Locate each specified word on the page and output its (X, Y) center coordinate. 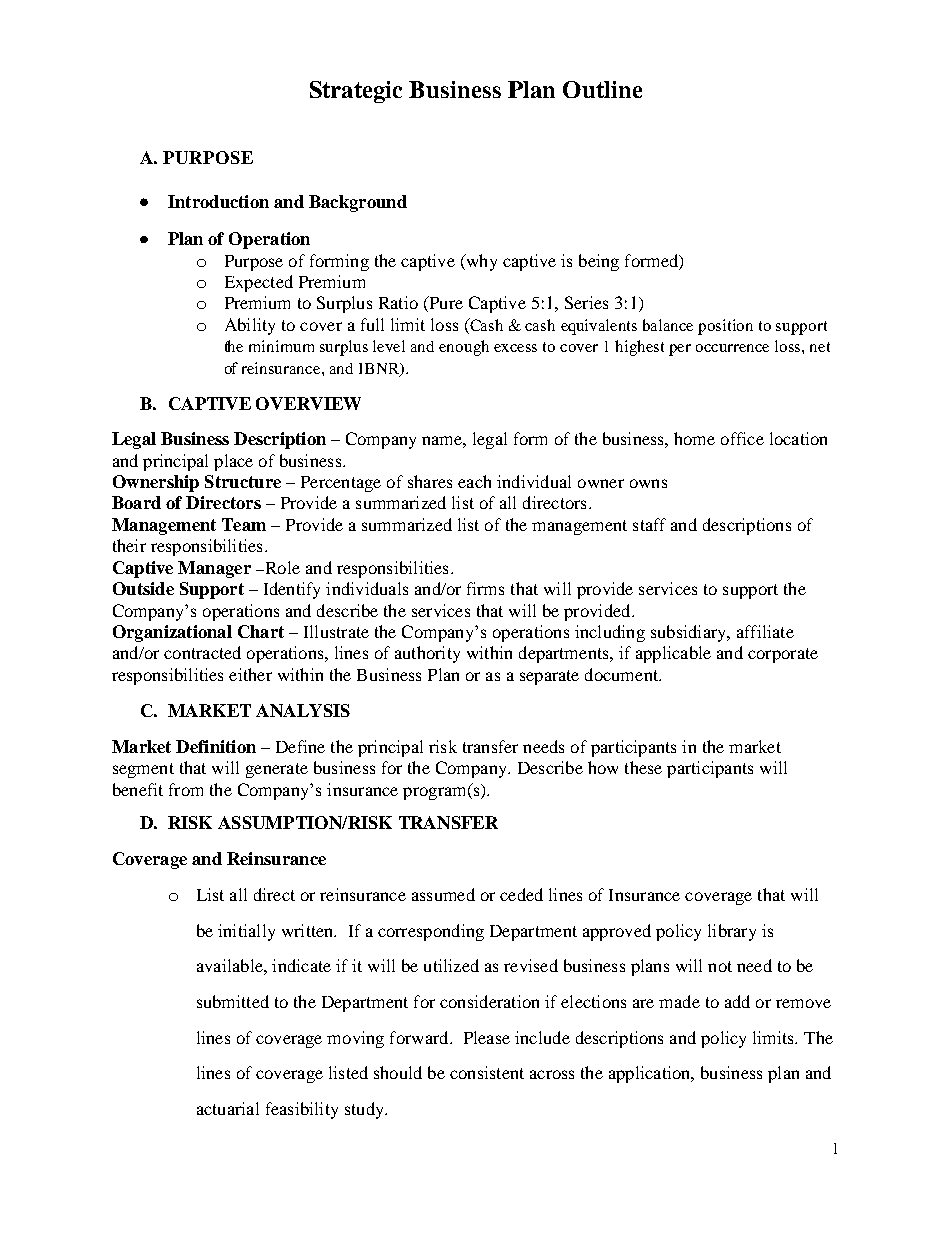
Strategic (356, 92)
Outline (602, 89)
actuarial (228, 1108)
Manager (214, 569)
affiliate (765, 631)
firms (485, 588)
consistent (487, 1072)
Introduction (218, 201)
